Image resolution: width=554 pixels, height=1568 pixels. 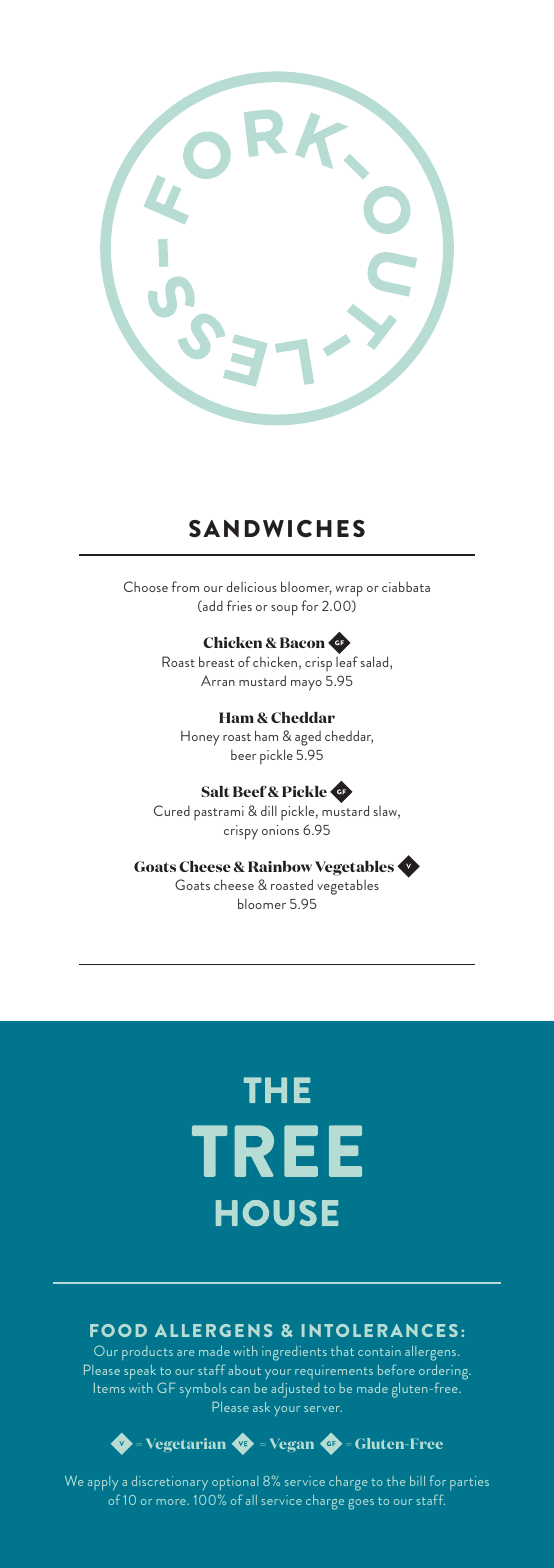 I want to click on Choose, so click(x=146, y=586).
